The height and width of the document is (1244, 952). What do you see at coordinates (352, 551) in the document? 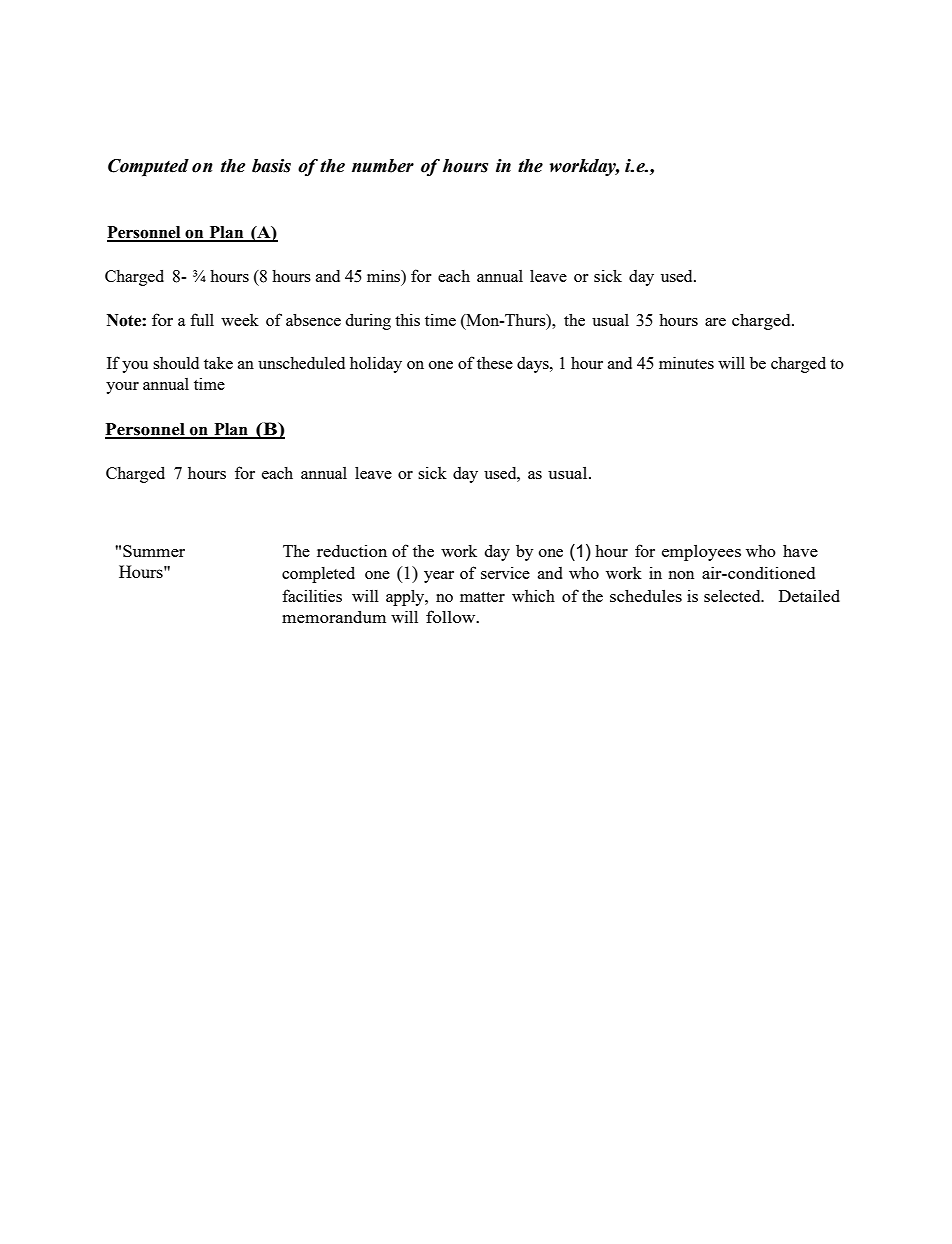
I see `reduction` at bounding box center [352, 551].
